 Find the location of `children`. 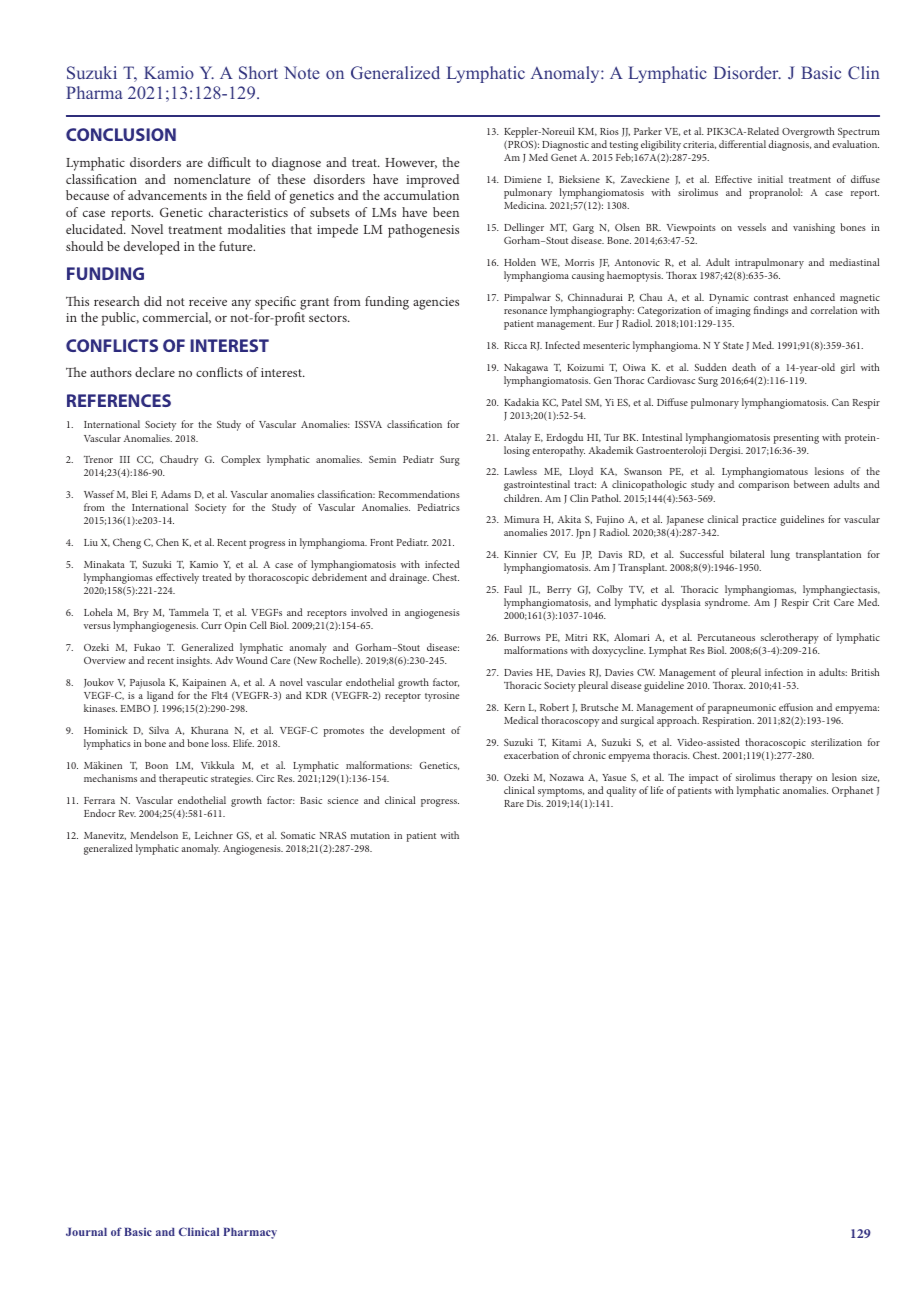

children is located at coordinates (523, 498).
